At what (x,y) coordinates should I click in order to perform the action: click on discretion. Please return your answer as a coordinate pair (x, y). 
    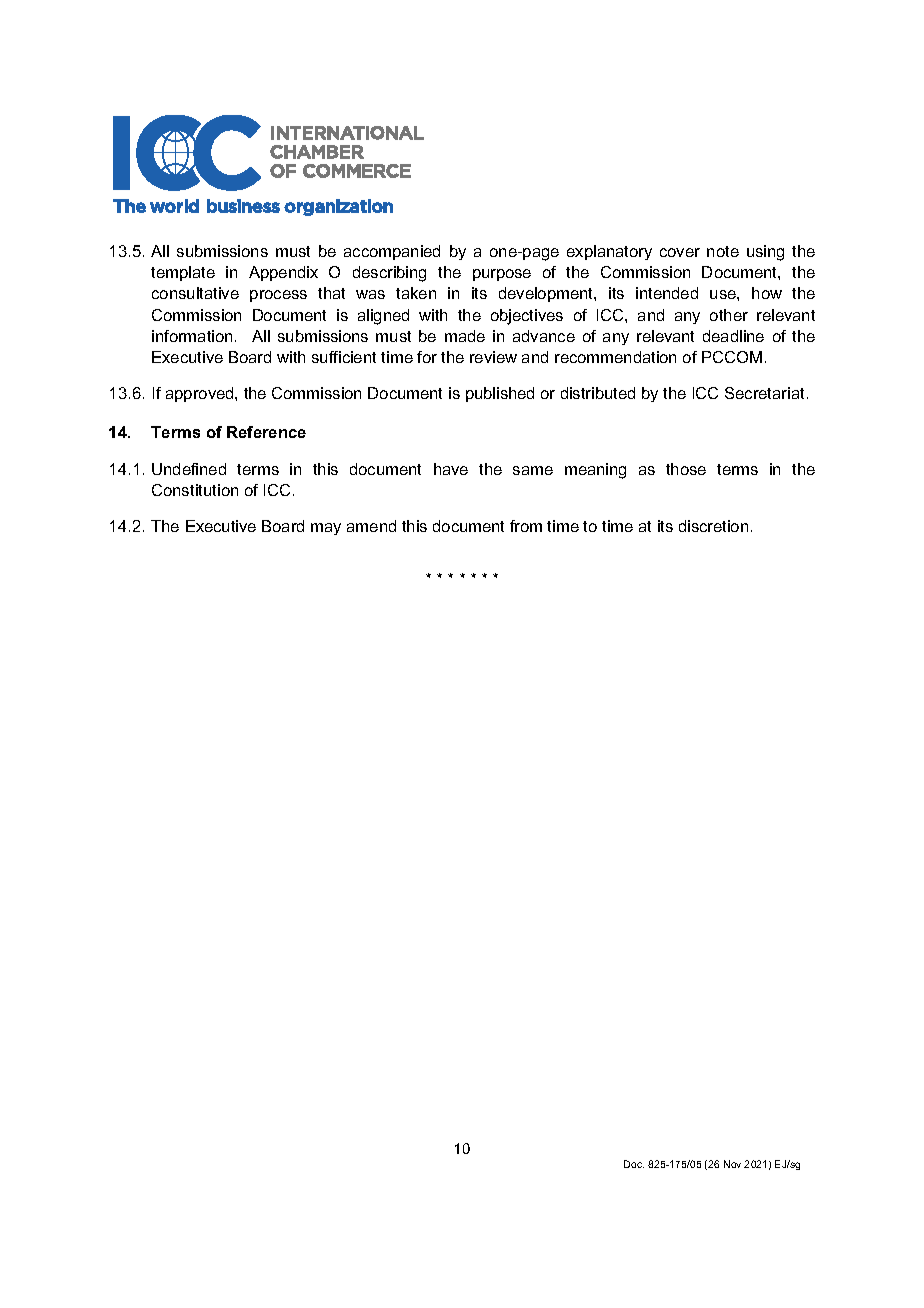
    Looking at the image, I should click on (713, 526).
